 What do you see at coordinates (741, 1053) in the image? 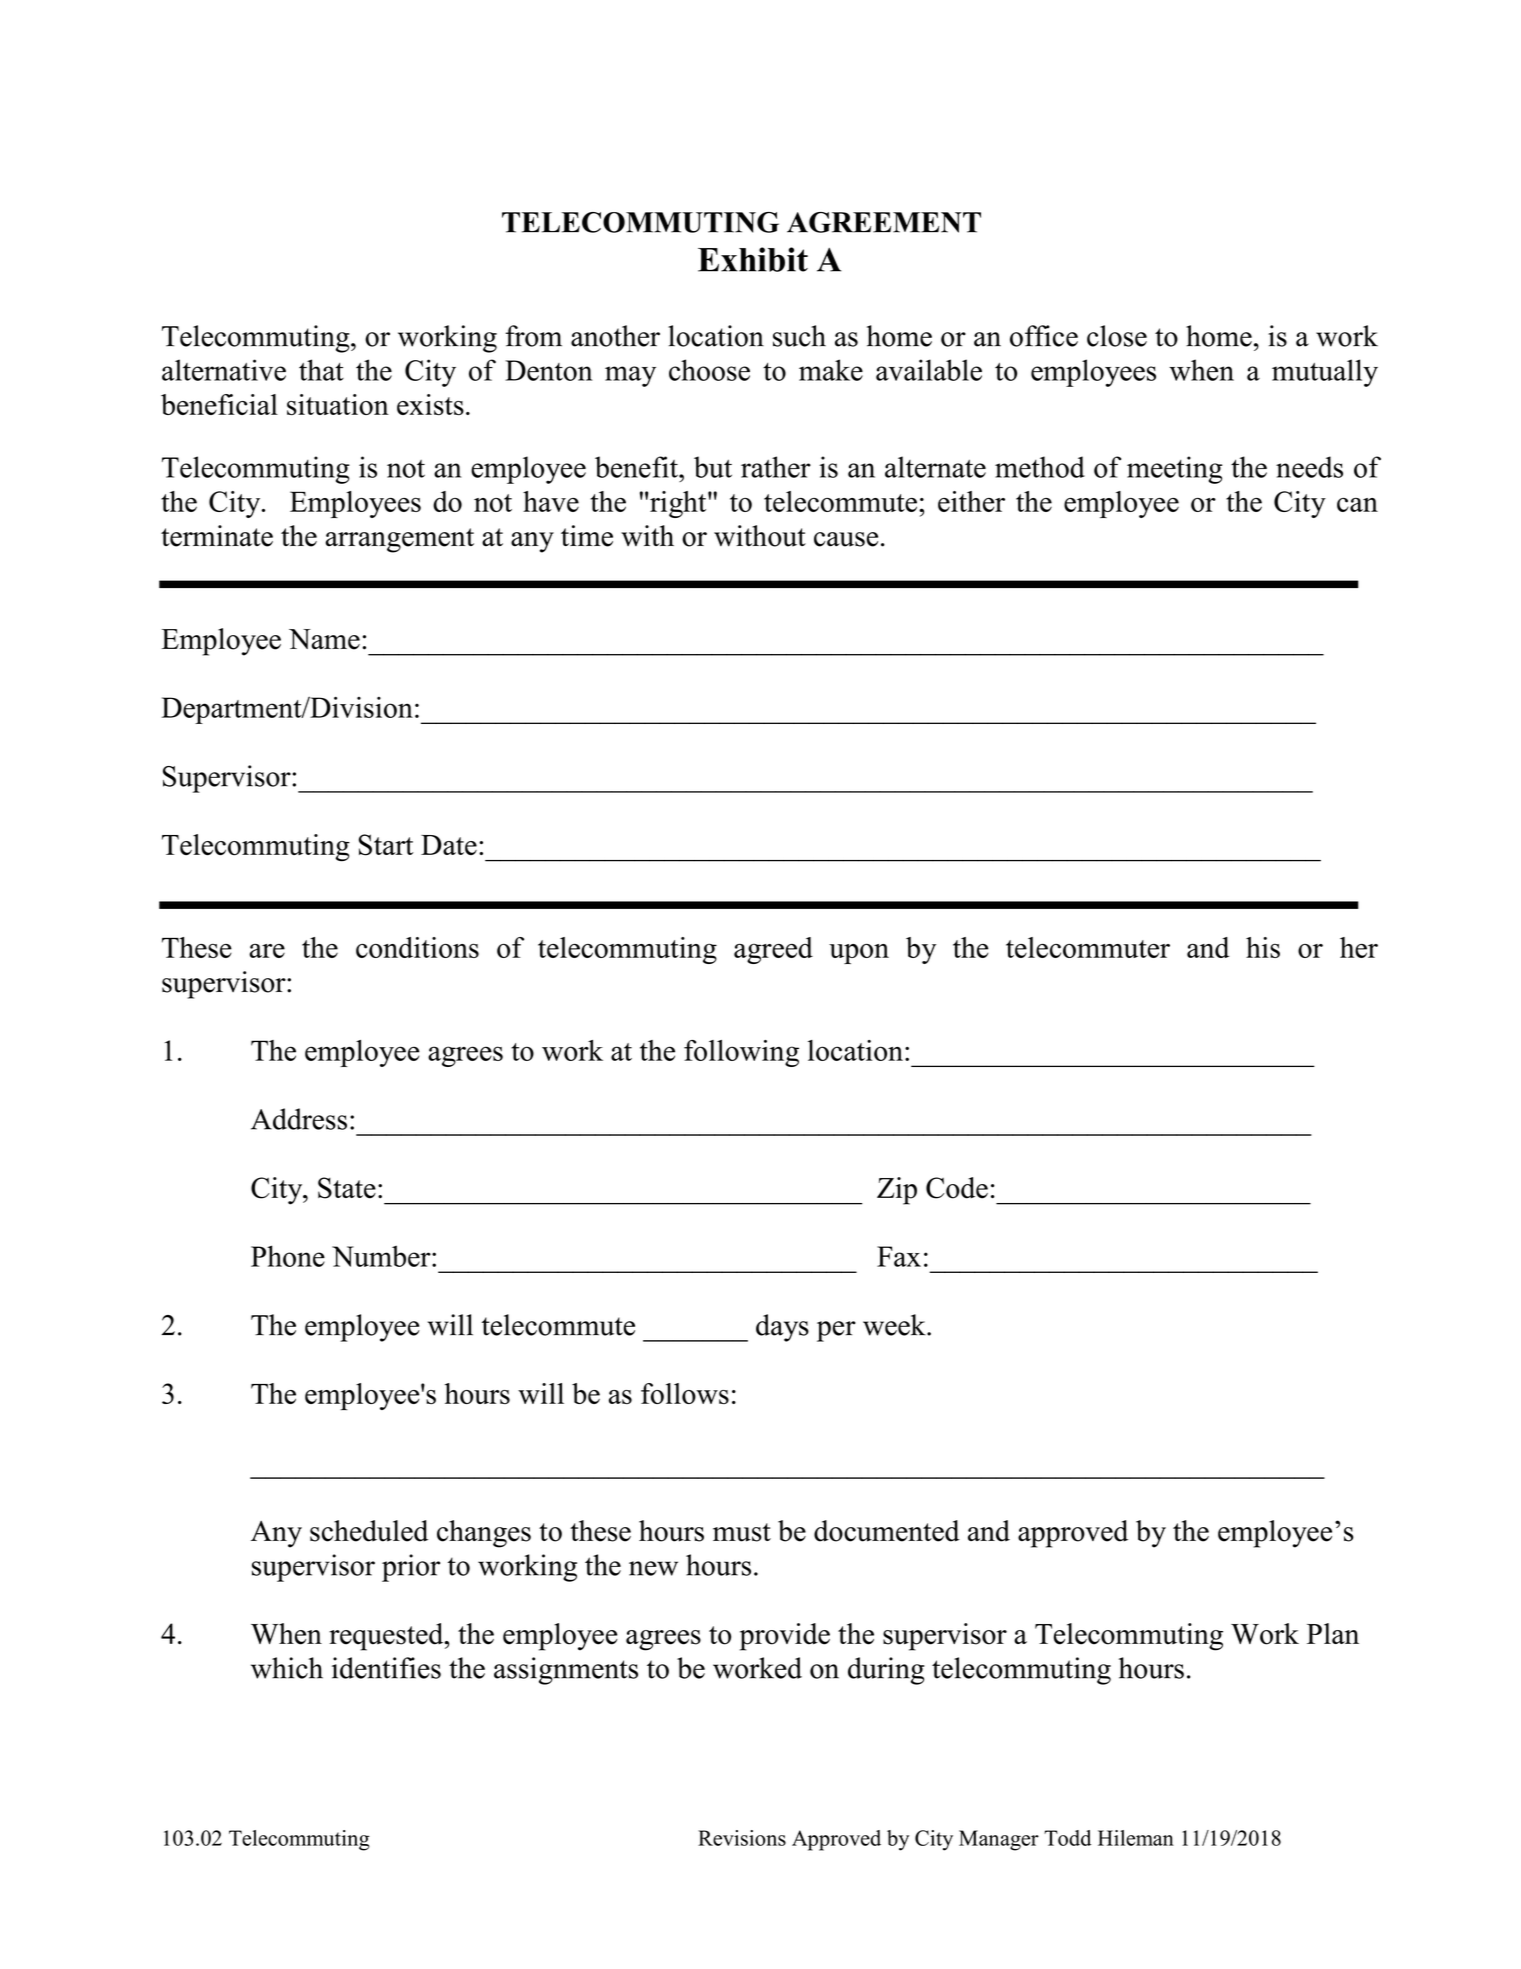
I see `following` at bounding box center [741, 1053].
